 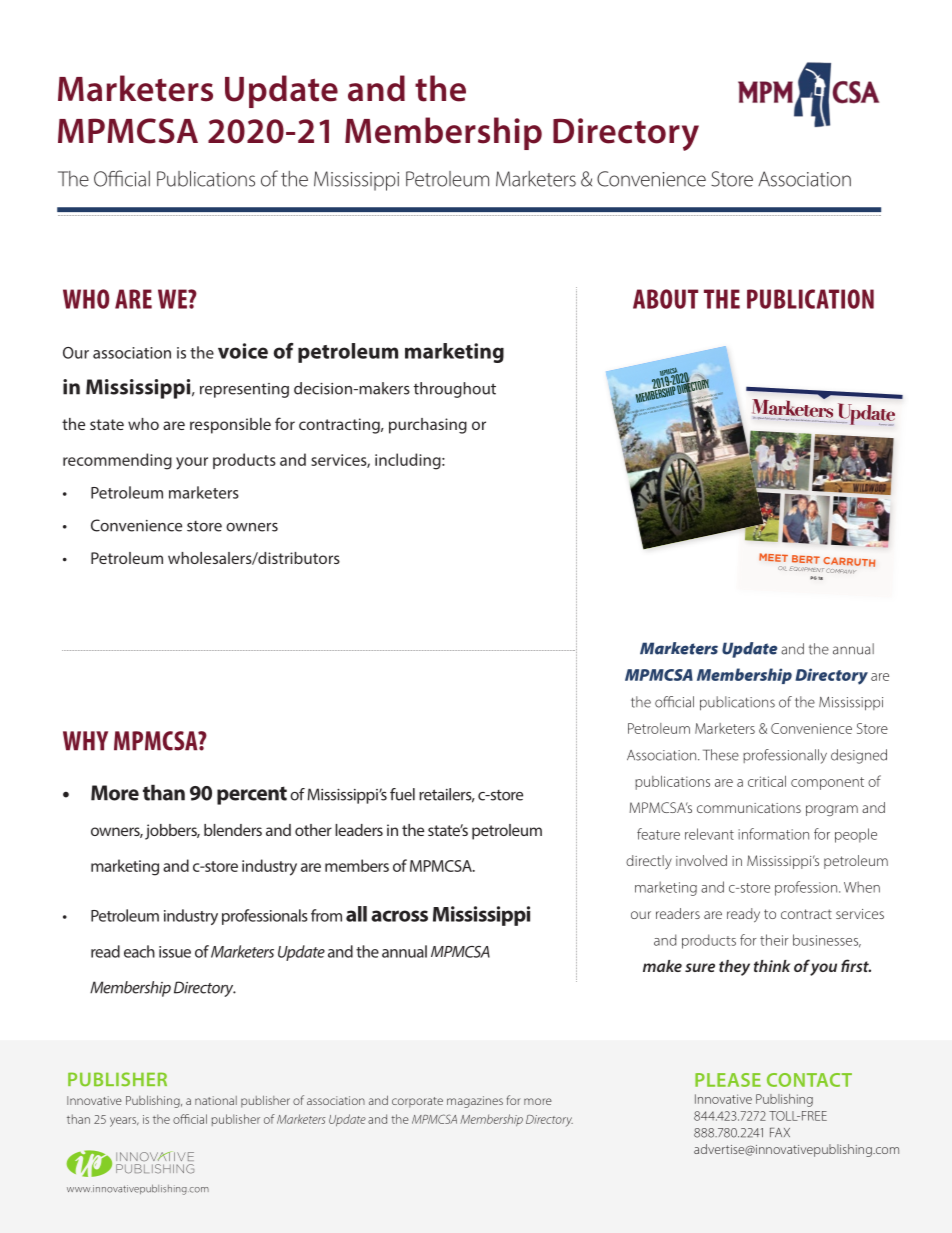 I want to click on throughout, so click(x=455, y=390).
